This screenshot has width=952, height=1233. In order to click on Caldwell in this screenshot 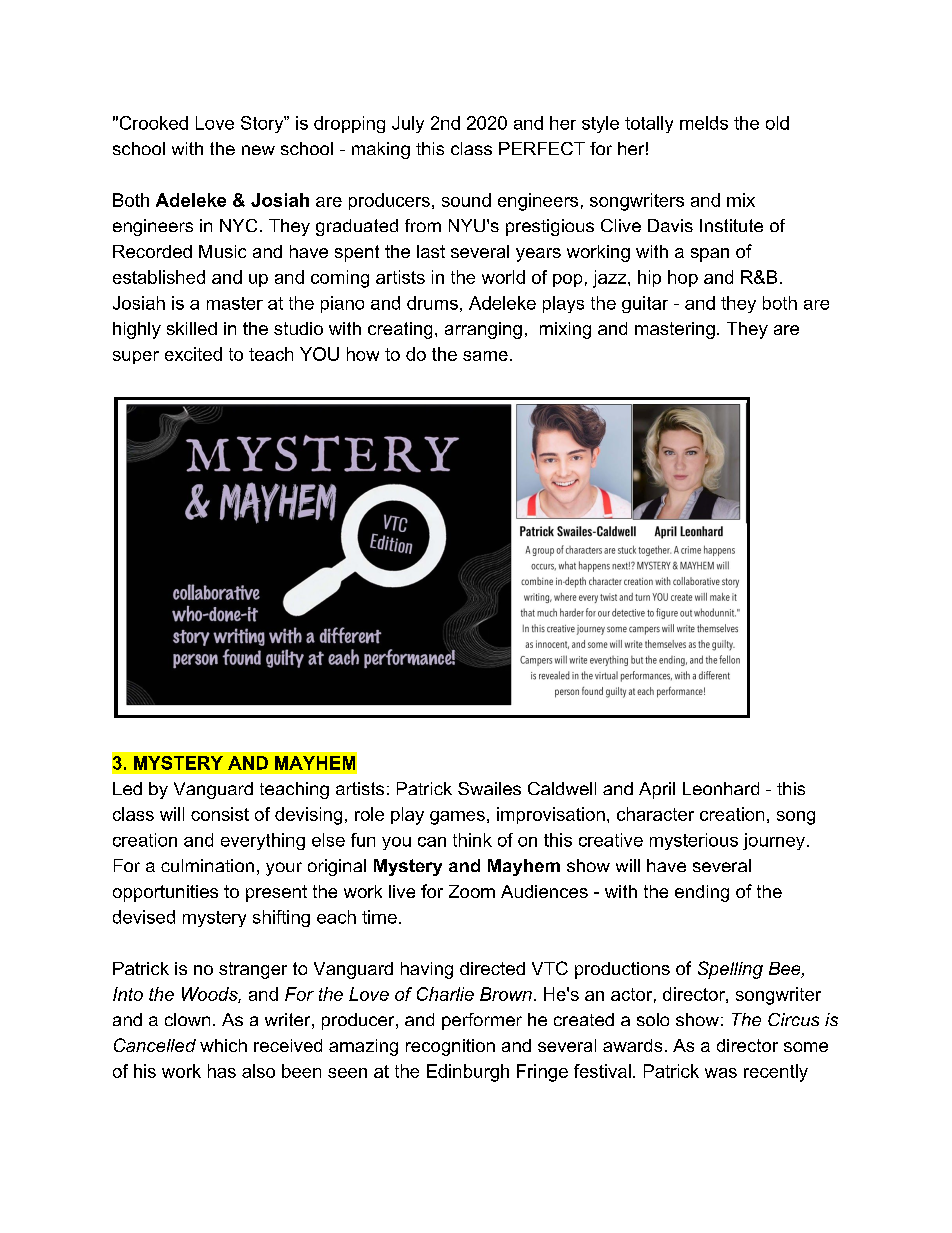, I will do `click(562, 788)`.
